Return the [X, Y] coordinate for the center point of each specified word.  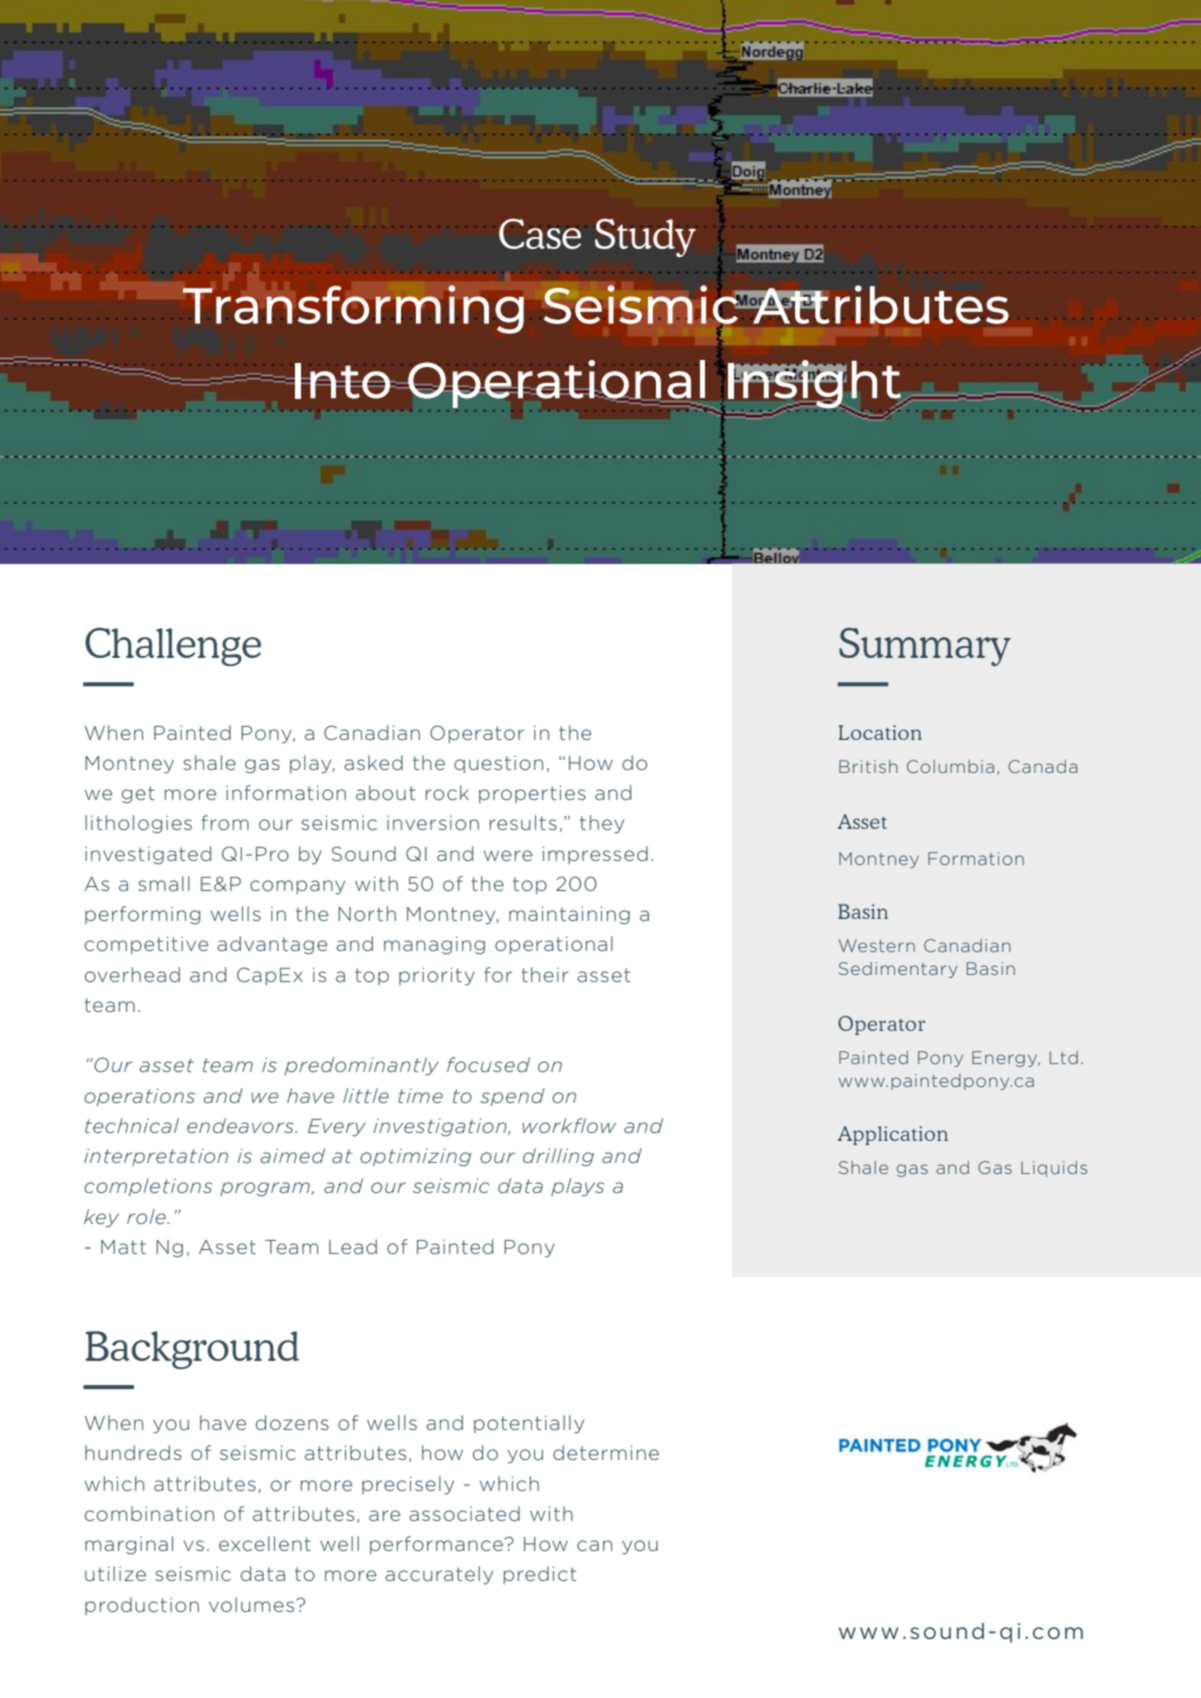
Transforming [353, 309]
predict [540, 1575]
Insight [816, 385]
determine [606, 1452]
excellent [265, 1543]
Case [540, 234]
